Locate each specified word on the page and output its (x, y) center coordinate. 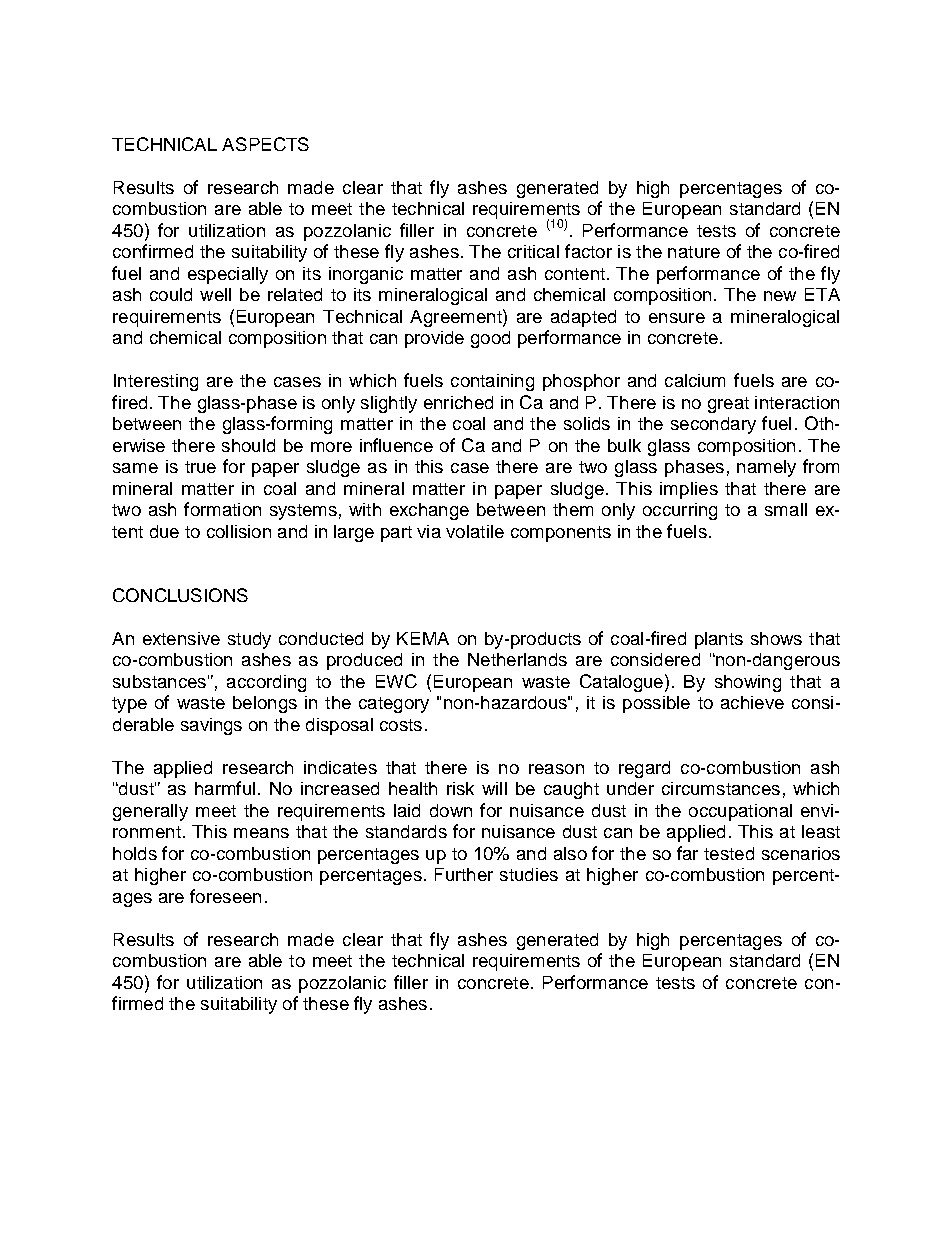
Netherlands (517, 659)
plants (719, 640)
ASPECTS (265, 144)
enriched (458, 402)
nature (694, 252)
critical (533, 251)
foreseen (225, 896)
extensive (181, 638)
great (728, 405)
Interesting (156, 382)
